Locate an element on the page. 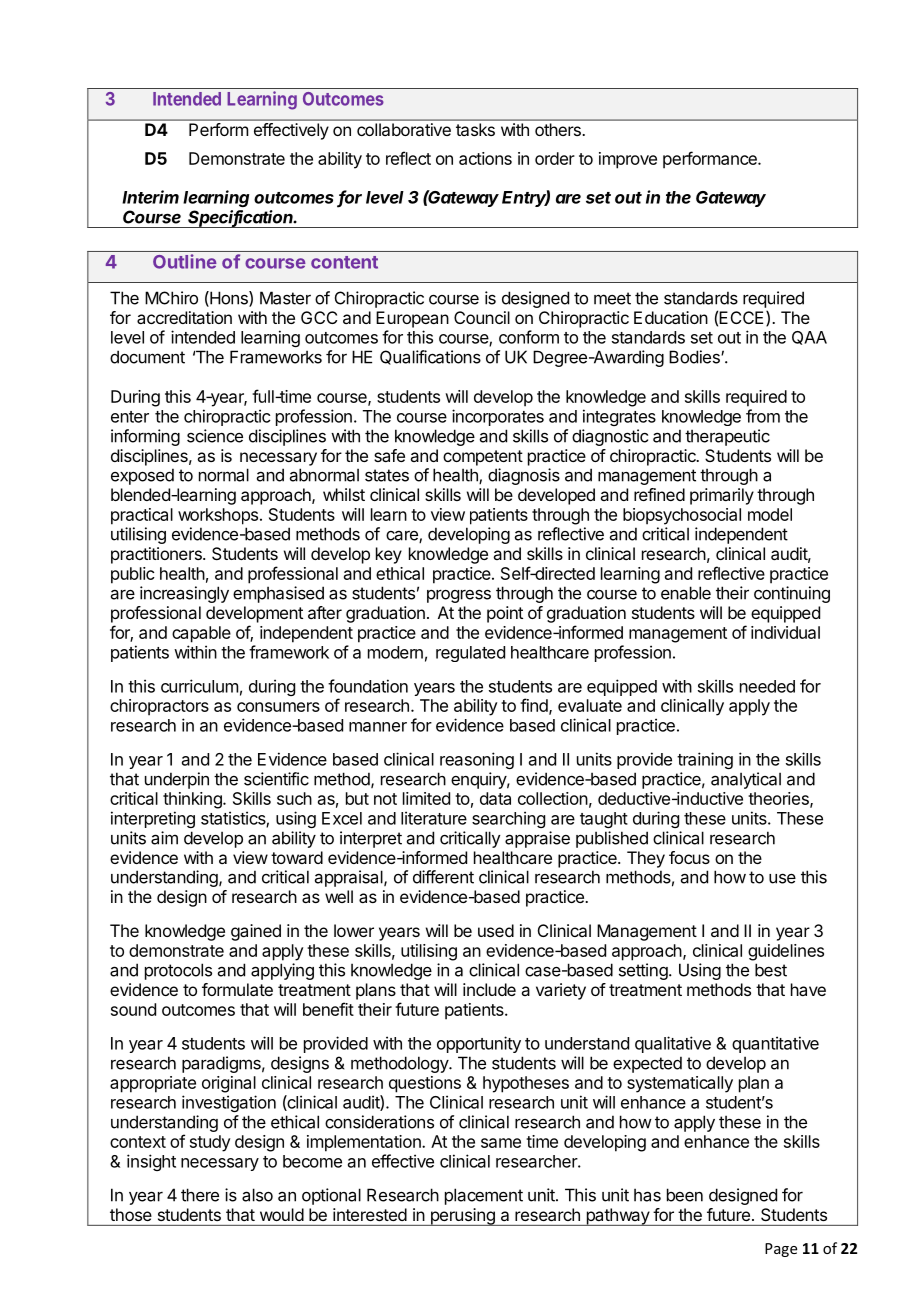 This page has width=924, height=1308. actions is located at coordinates (485, 158).
